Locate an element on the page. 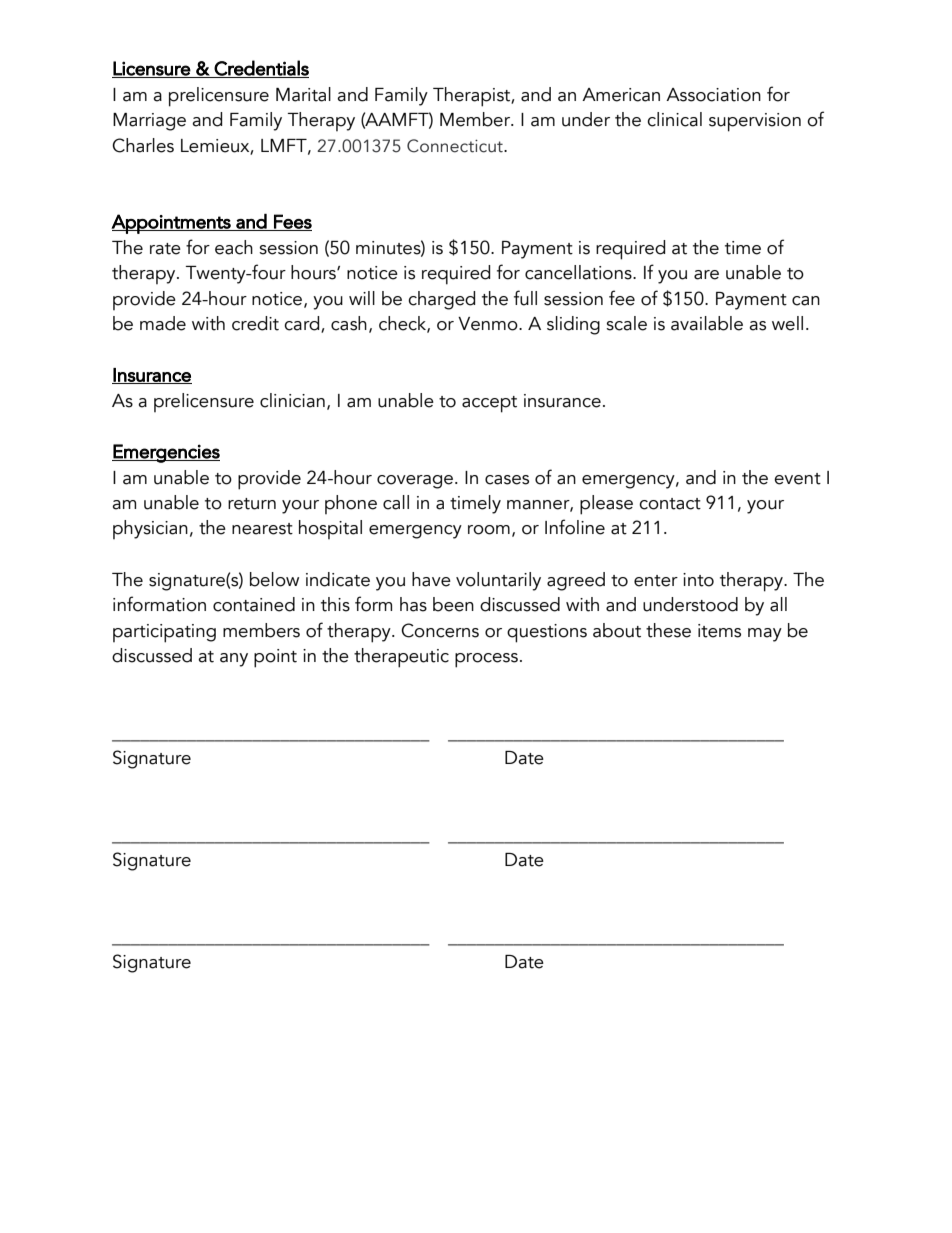 This page has width=952, height=1233. Association is located at coordinates (713, 95).
